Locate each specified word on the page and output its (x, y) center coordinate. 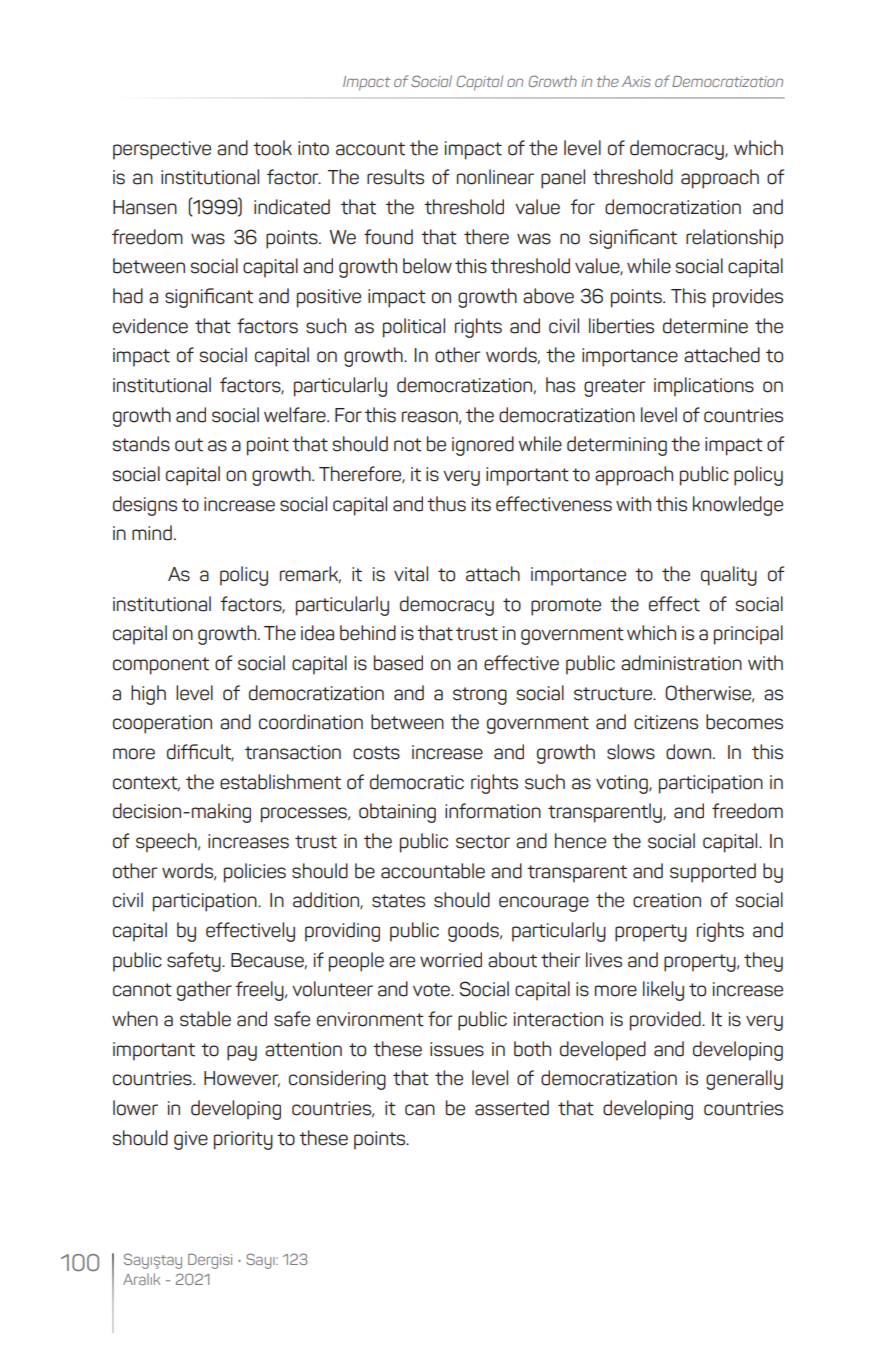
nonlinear (495, 177)
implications (704, 387)
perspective (162, 150)
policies (255, 873)
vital (411, 574)
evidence (150, 326)
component (161, 666)
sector (483, 842)
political (414, 328)
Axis (636, 81)
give (191, 1140)
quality (729, 576)
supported (713, 873)
